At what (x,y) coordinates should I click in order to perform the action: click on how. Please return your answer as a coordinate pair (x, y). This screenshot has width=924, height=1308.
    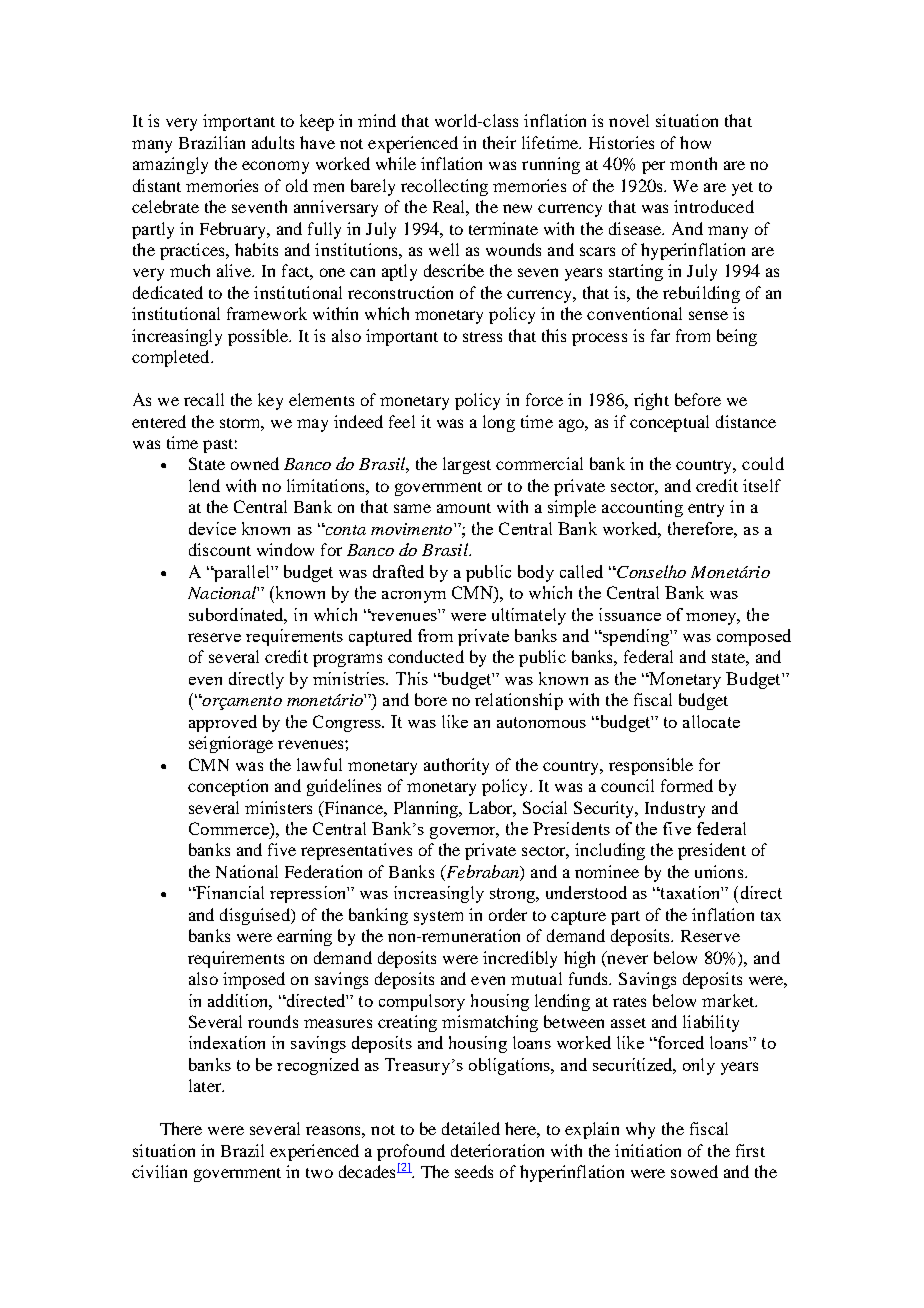
    Looking at the image, I should click on (695, 142).
